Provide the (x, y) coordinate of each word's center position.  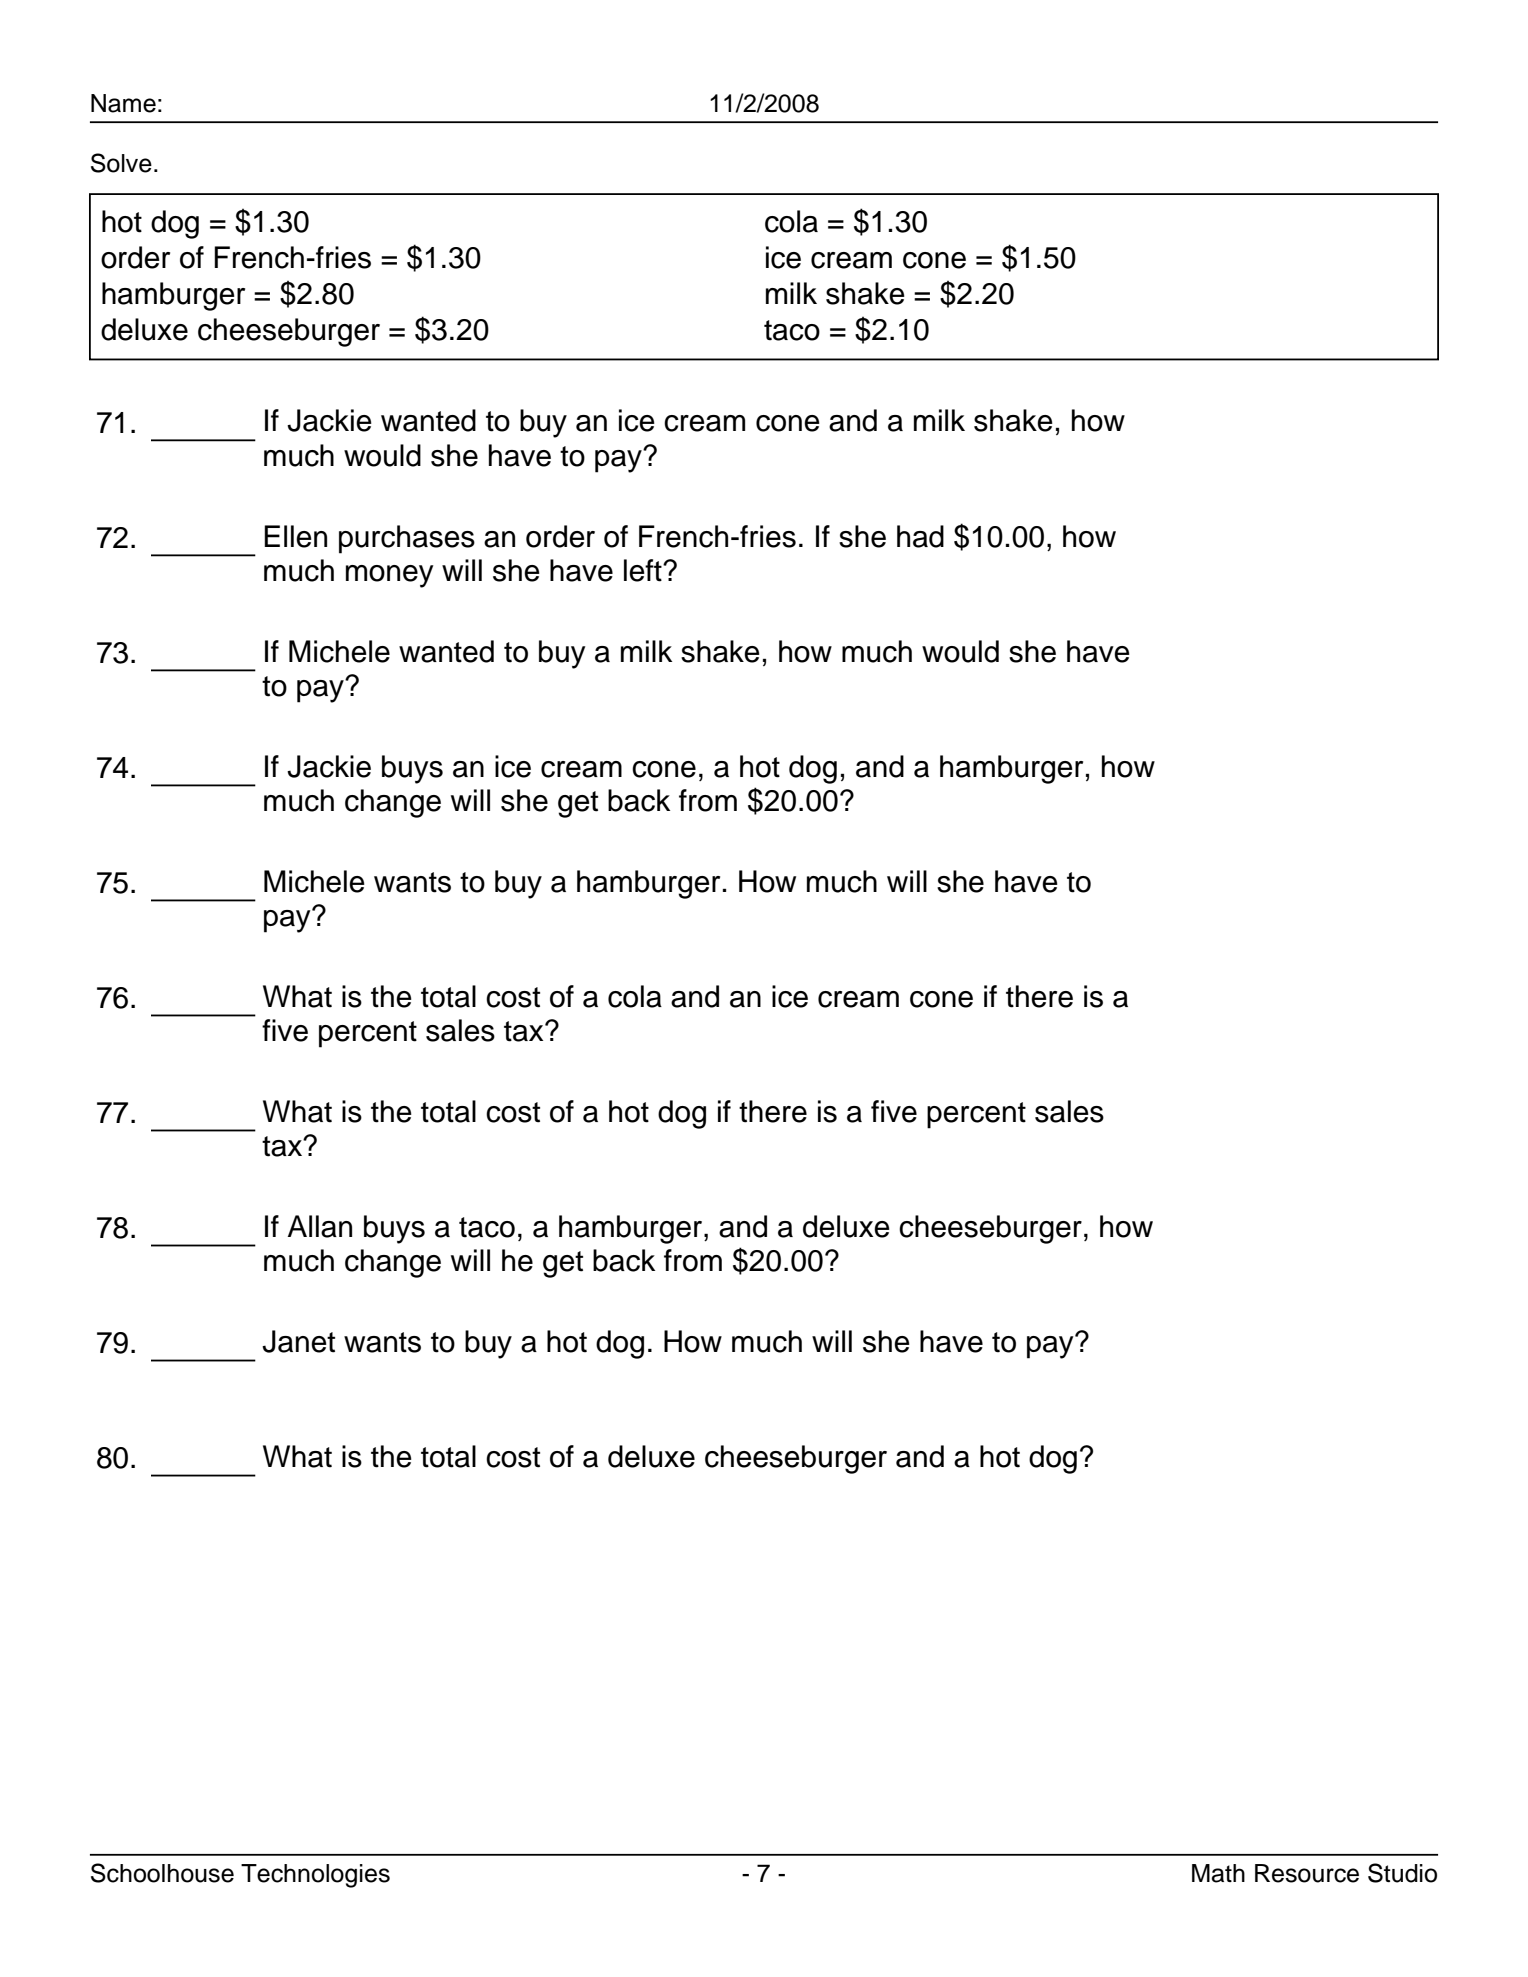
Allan (320, 1226)
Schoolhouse (162, 1873)
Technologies (315, 1876)
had (920, 536)
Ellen (295, 536)
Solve (121, 163)
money (389, 576)
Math (1218, 1873)
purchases (407, 539)
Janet (298, 1341)
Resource (1307, 1873)
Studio (1402, 1873)
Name (123, 103)
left (644, 570)
